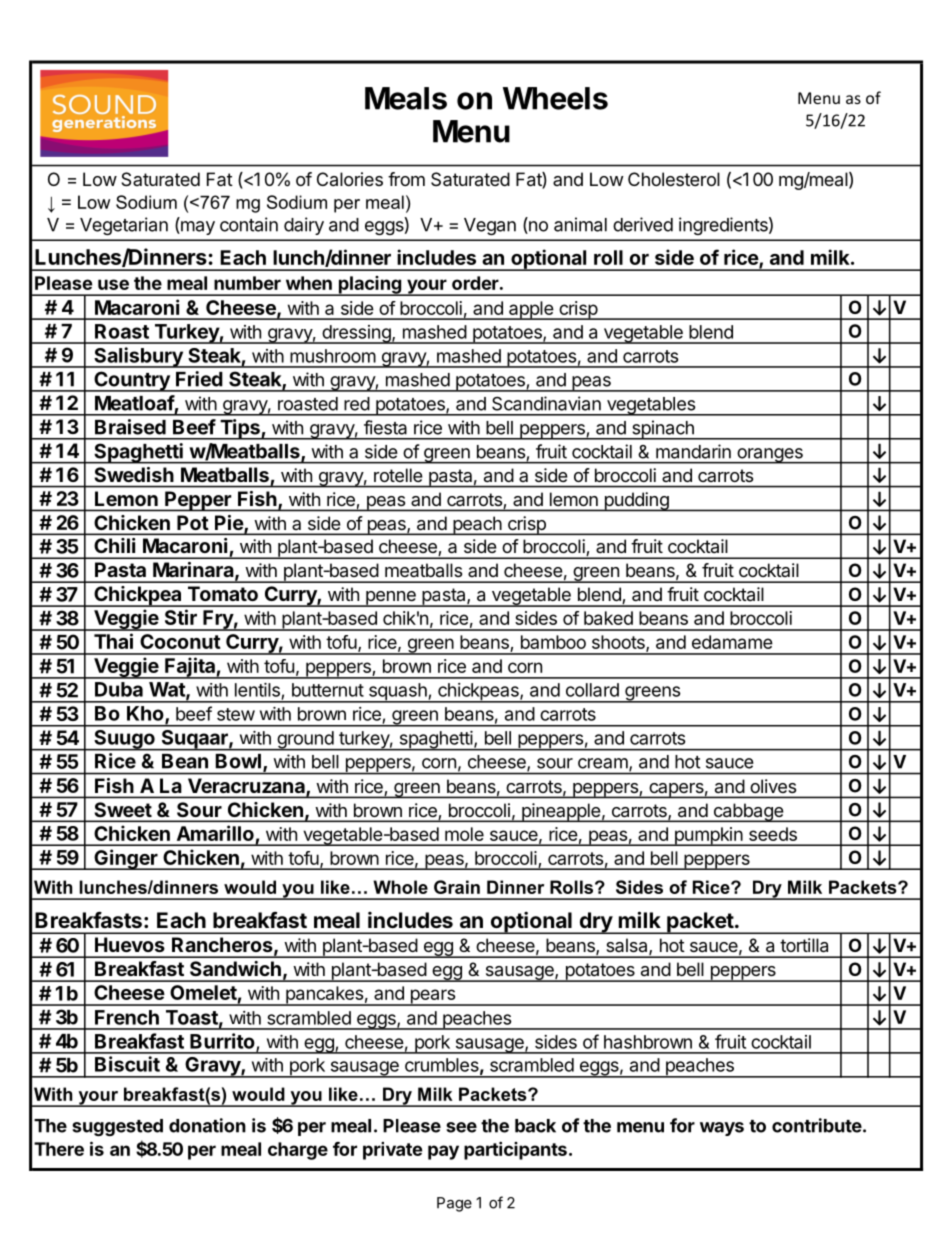  Describe the element at coordinates (117, 1127) in the page. I see `suggested` at that location.
